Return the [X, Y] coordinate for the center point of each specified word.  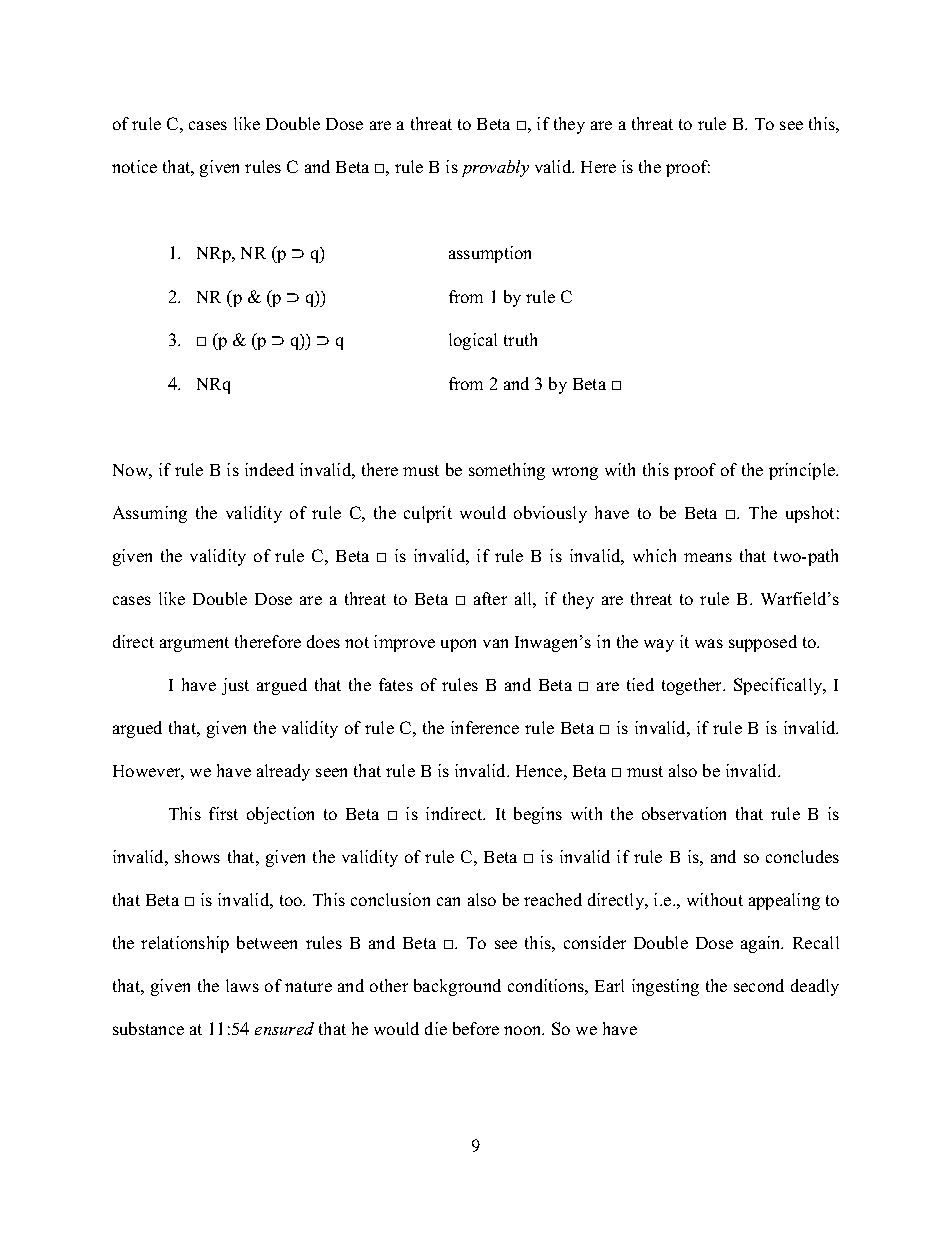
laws [242, 985]
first [223, 813]
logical [473, 341]
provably [495, 168]
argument [194, 644]
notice [134, 166]
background [457, 987]
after [490, 598]
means [708, 557]
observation [684, 813]
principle [803, 471]
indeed [269, 469]
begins [538, 815]
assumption [490, 254]
